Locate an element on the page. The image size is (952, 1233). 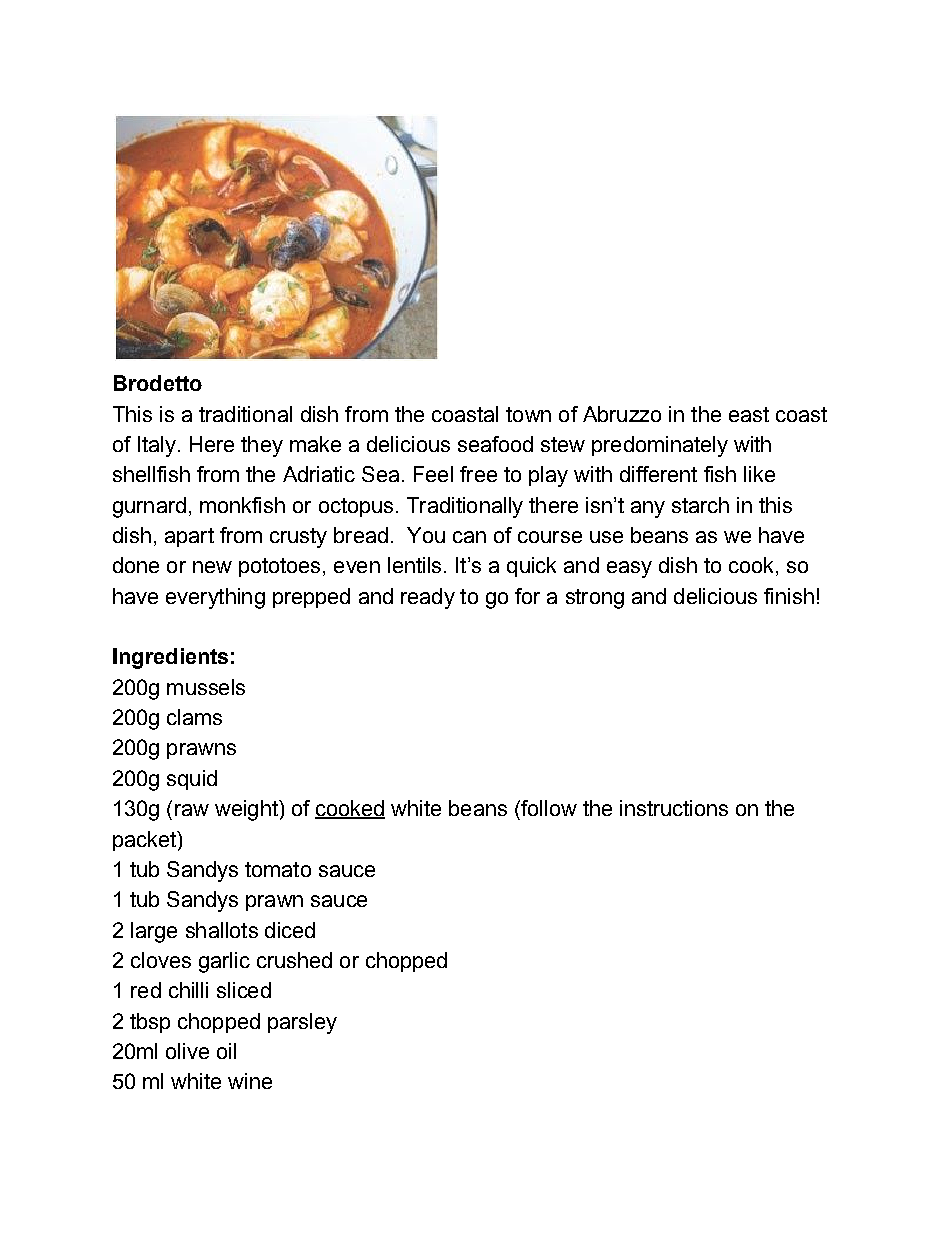
follow is located at coordinates (548, 808).
